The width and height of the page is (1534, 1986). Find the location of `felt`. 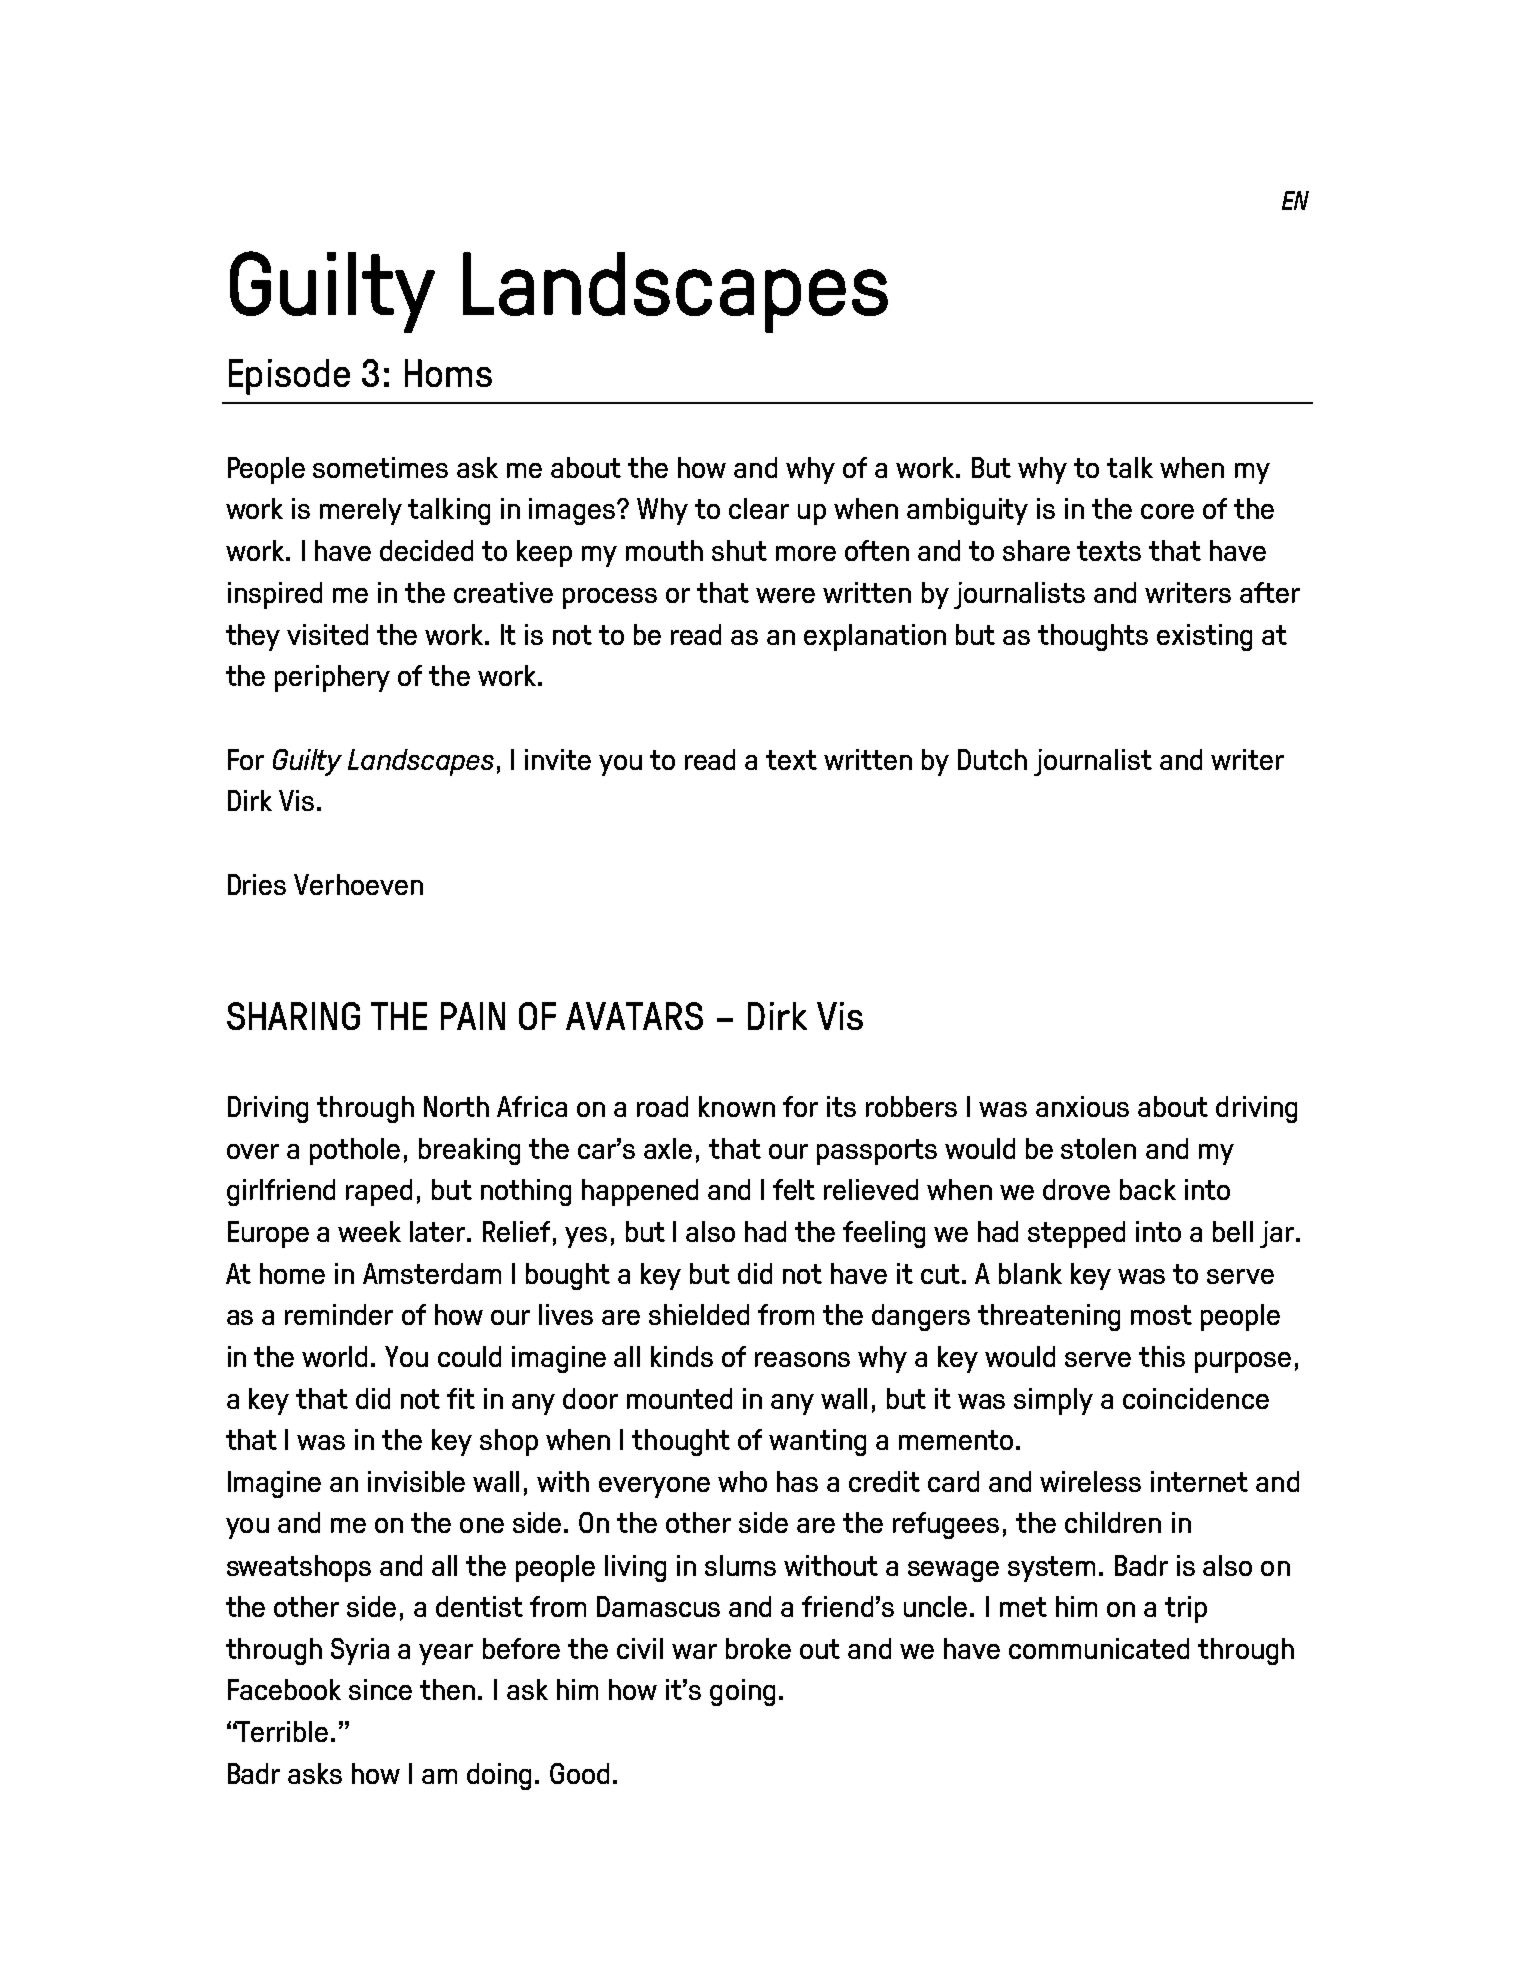

felt is located at coordinates (794, 1189).
